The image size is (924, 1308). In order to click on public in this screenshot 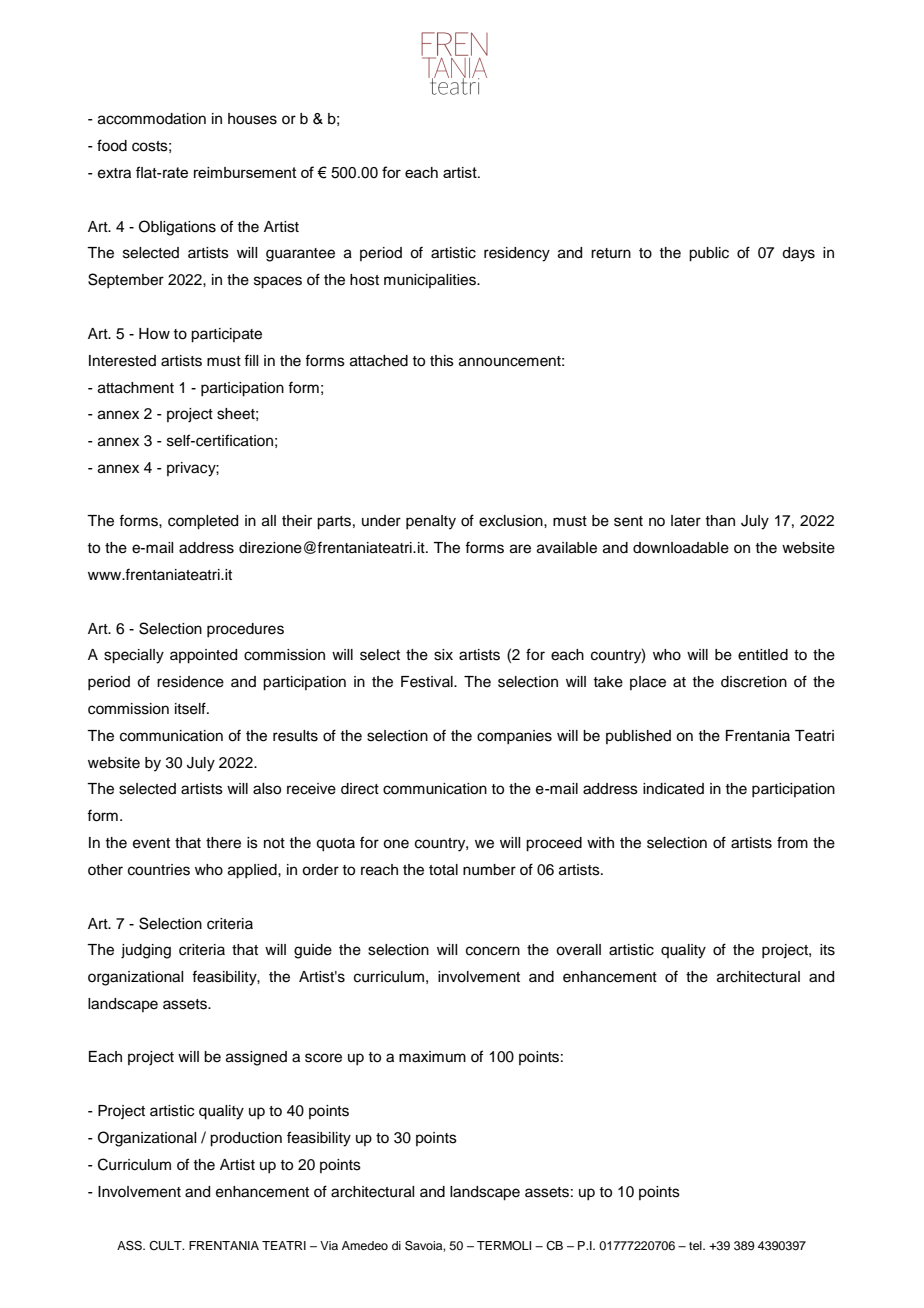, I will do `click(709, 254)`.
